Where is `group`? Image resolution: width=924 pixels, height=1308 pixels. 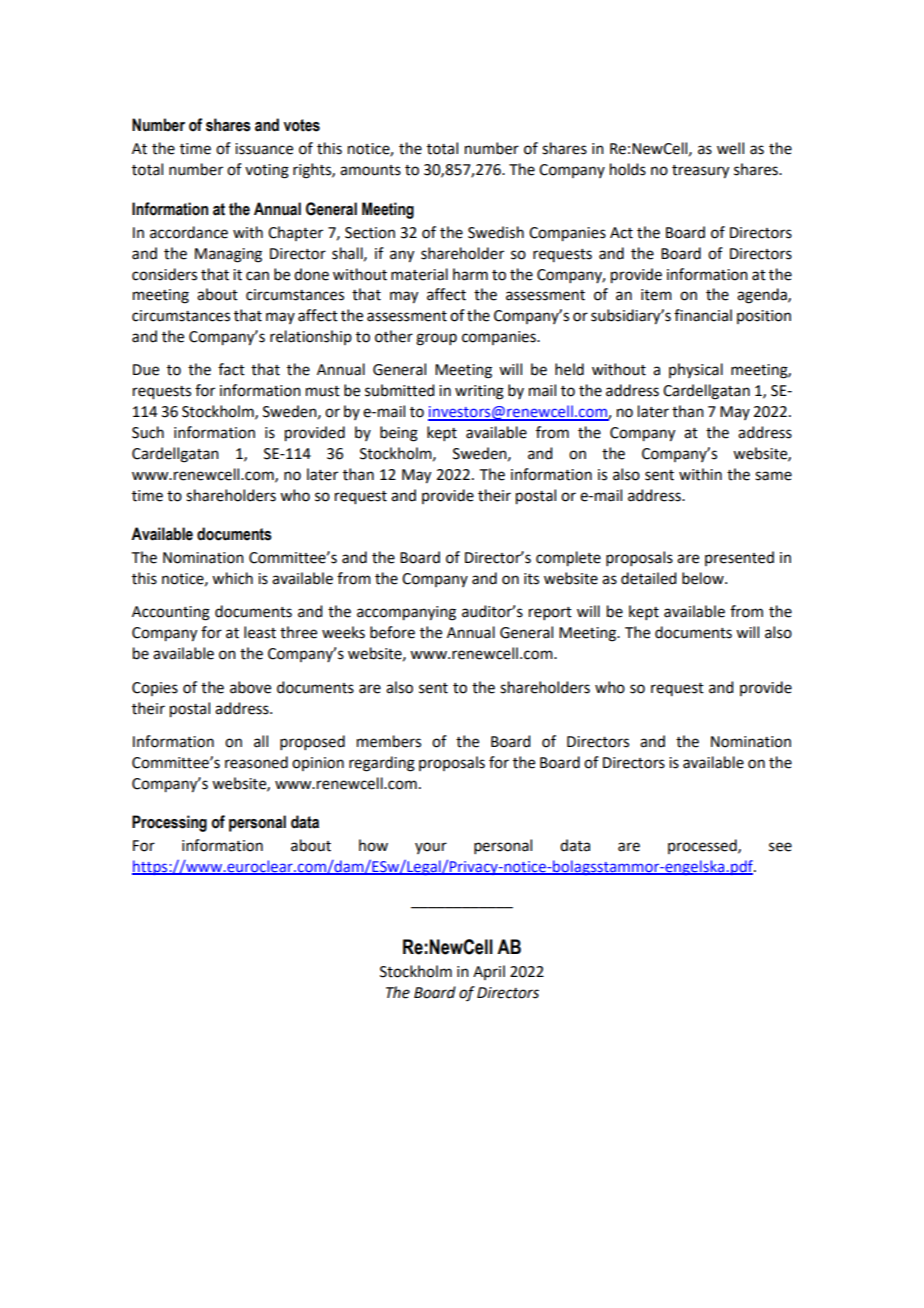 group is located at coordinates (436, 339).
